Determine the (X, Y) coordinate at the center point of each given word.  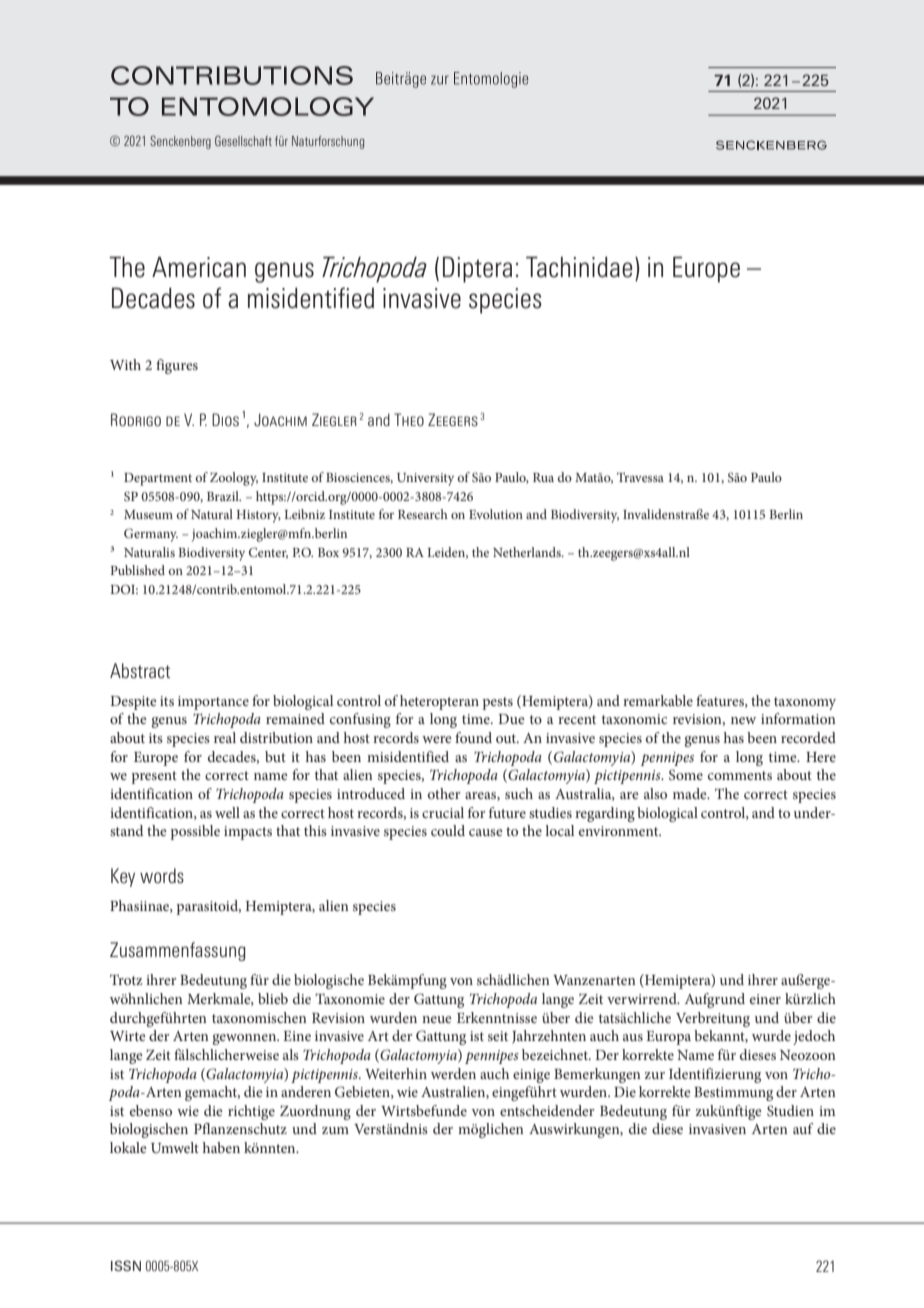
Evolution (496, 514)
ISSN (126, 1265)
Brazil (224, 496)
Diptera (477, 269)
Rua (543, 477)
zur (655, 1075)
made (691, 793)
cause (486, 832)
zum (335, 1130)
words (162, 875)
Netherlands (528, 552)
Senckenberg (180, 142)
